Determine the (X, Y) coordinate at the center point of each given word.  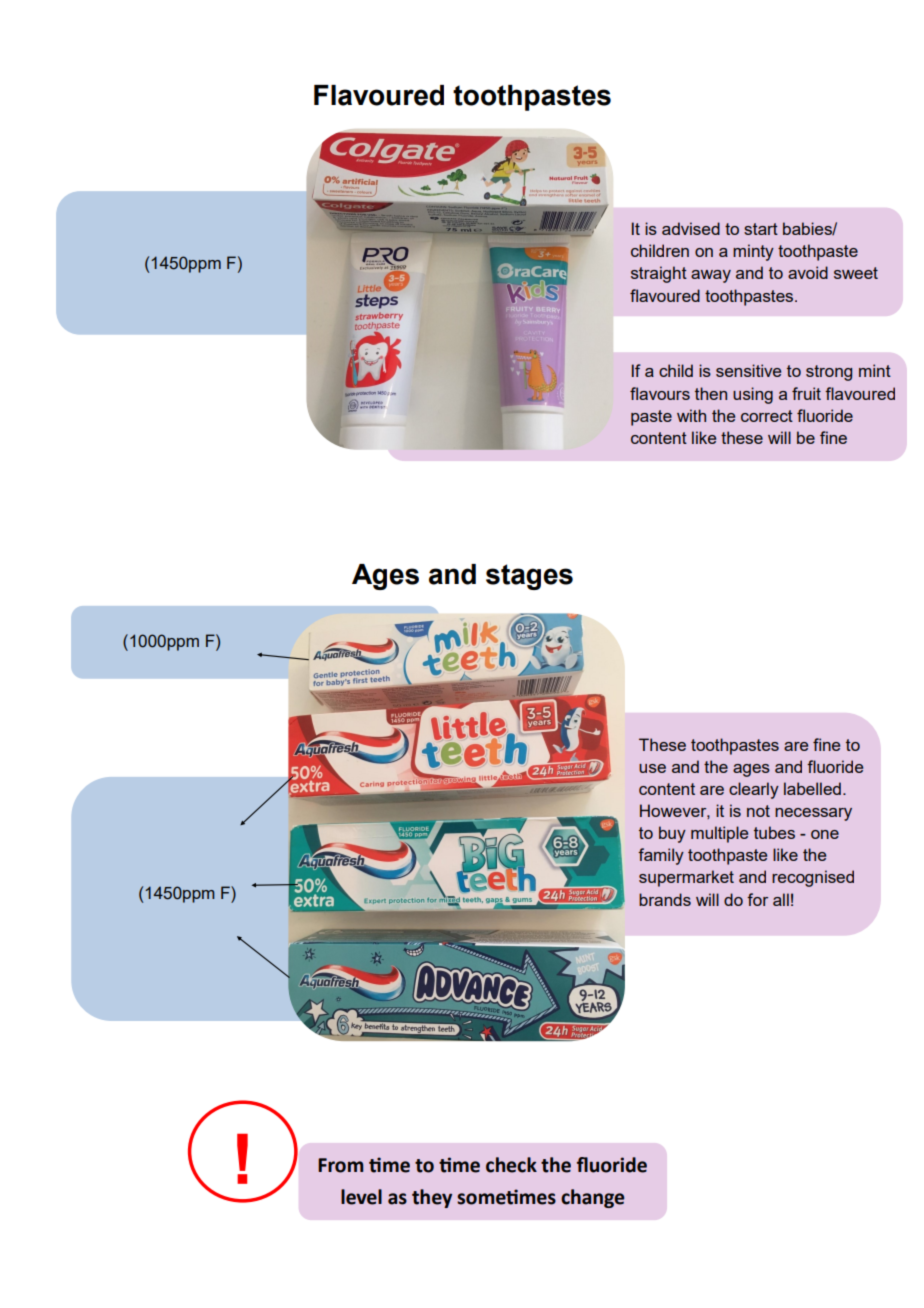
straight (659, 274)
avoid (808, 272)
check (511, 1165)
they (432, 1198)
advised (691, 228)
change (592, 1198)
